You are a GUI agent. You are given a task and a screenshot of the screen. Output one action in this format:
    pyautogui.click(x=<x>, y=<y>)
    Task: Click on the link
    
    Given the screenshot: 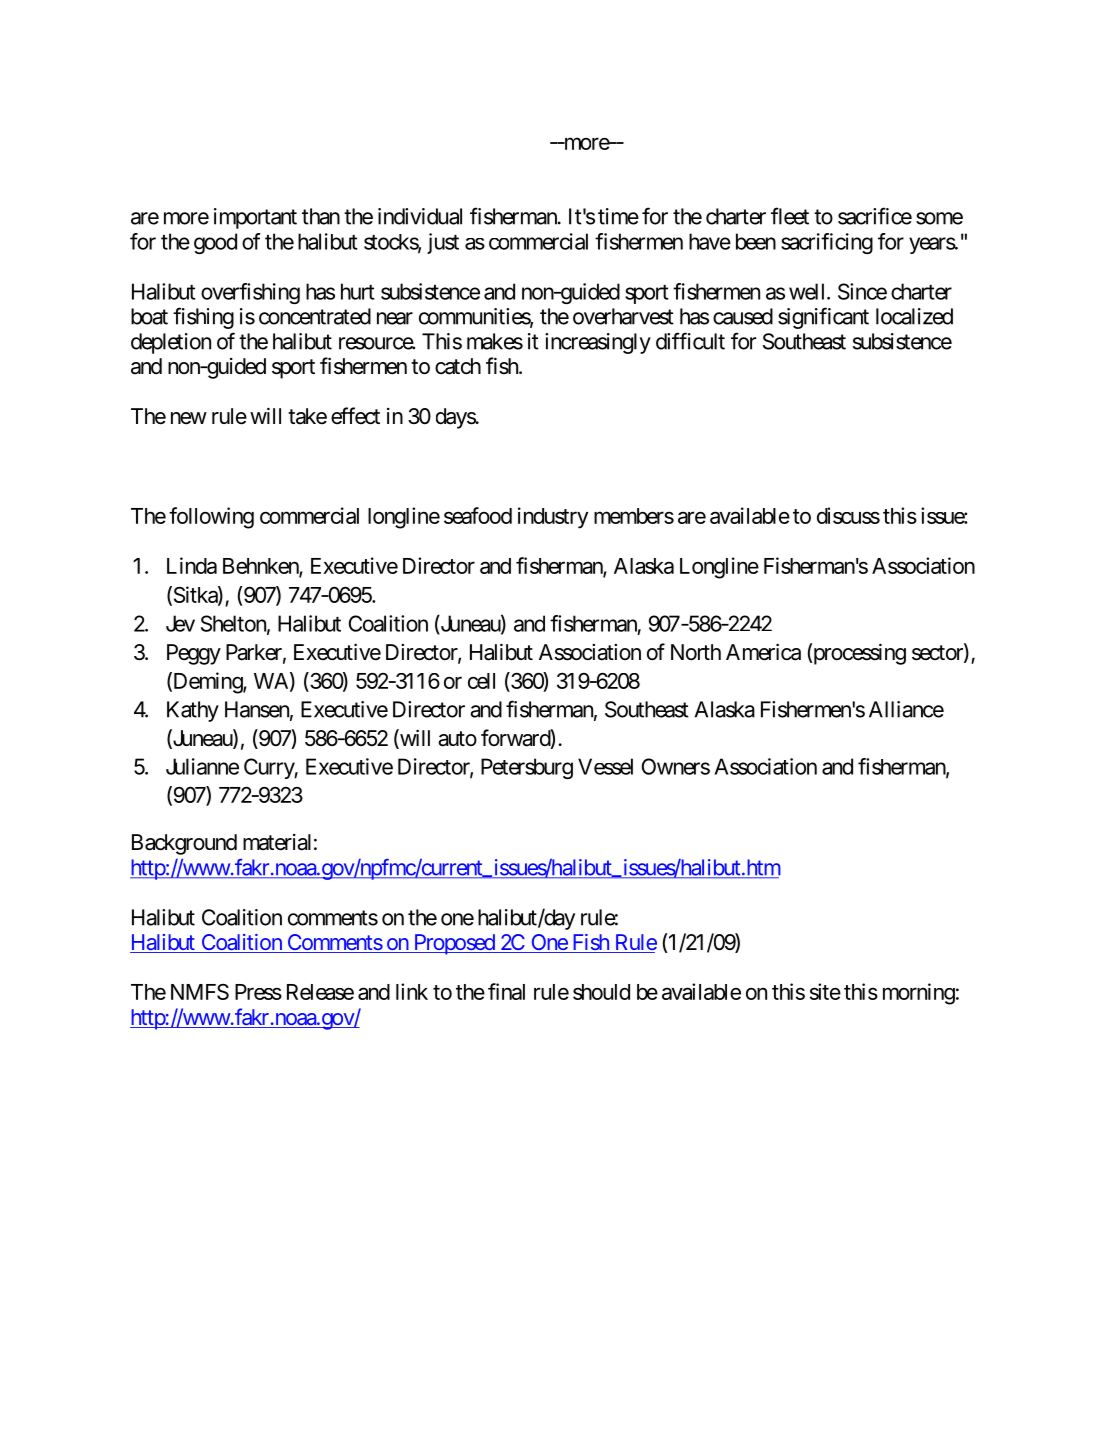 What is the action you would take?
    pyautogui.click(x=412, y=991)
